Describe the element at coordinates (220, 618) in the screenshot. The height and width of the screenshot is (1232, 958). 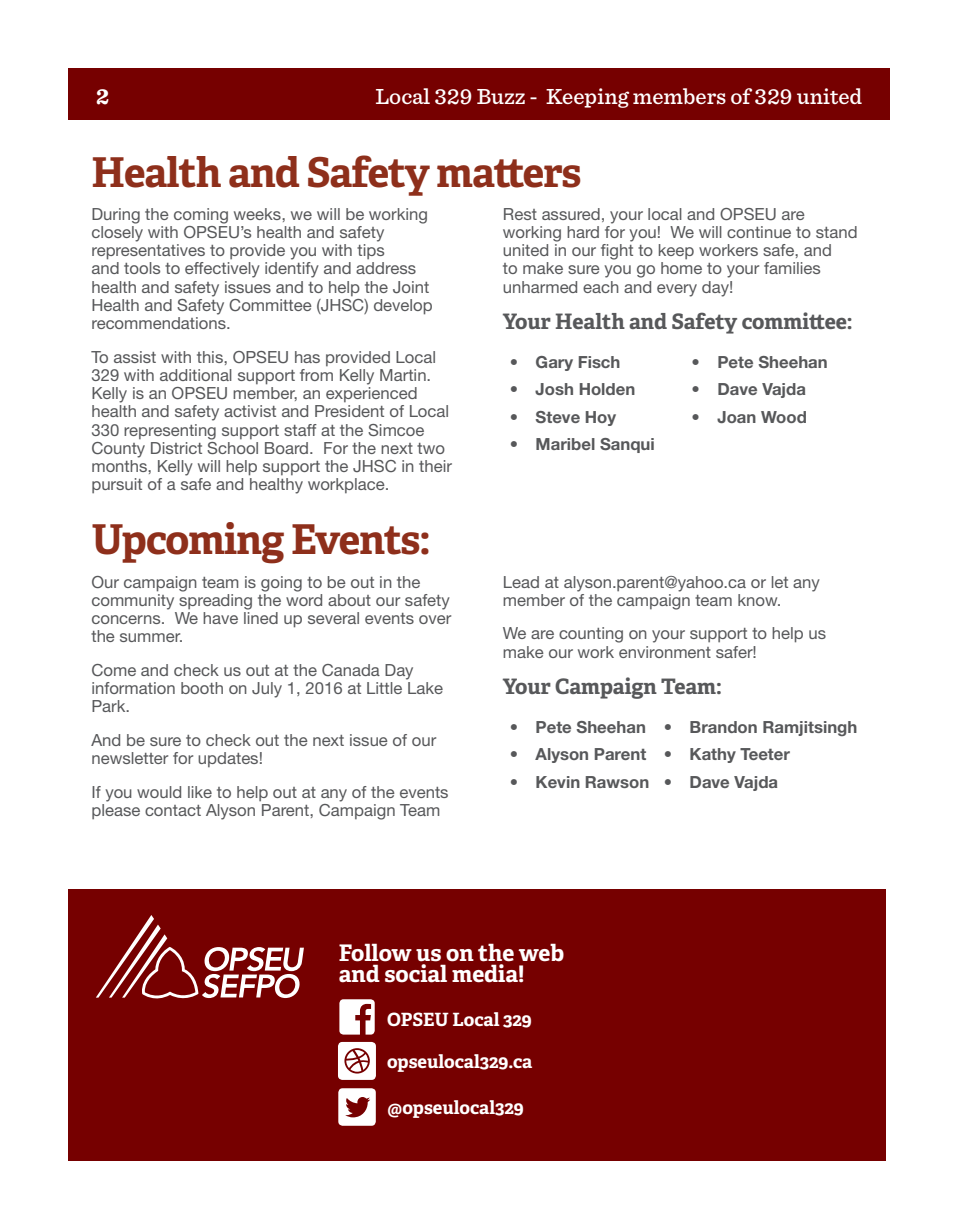
I see `have` at that location.
